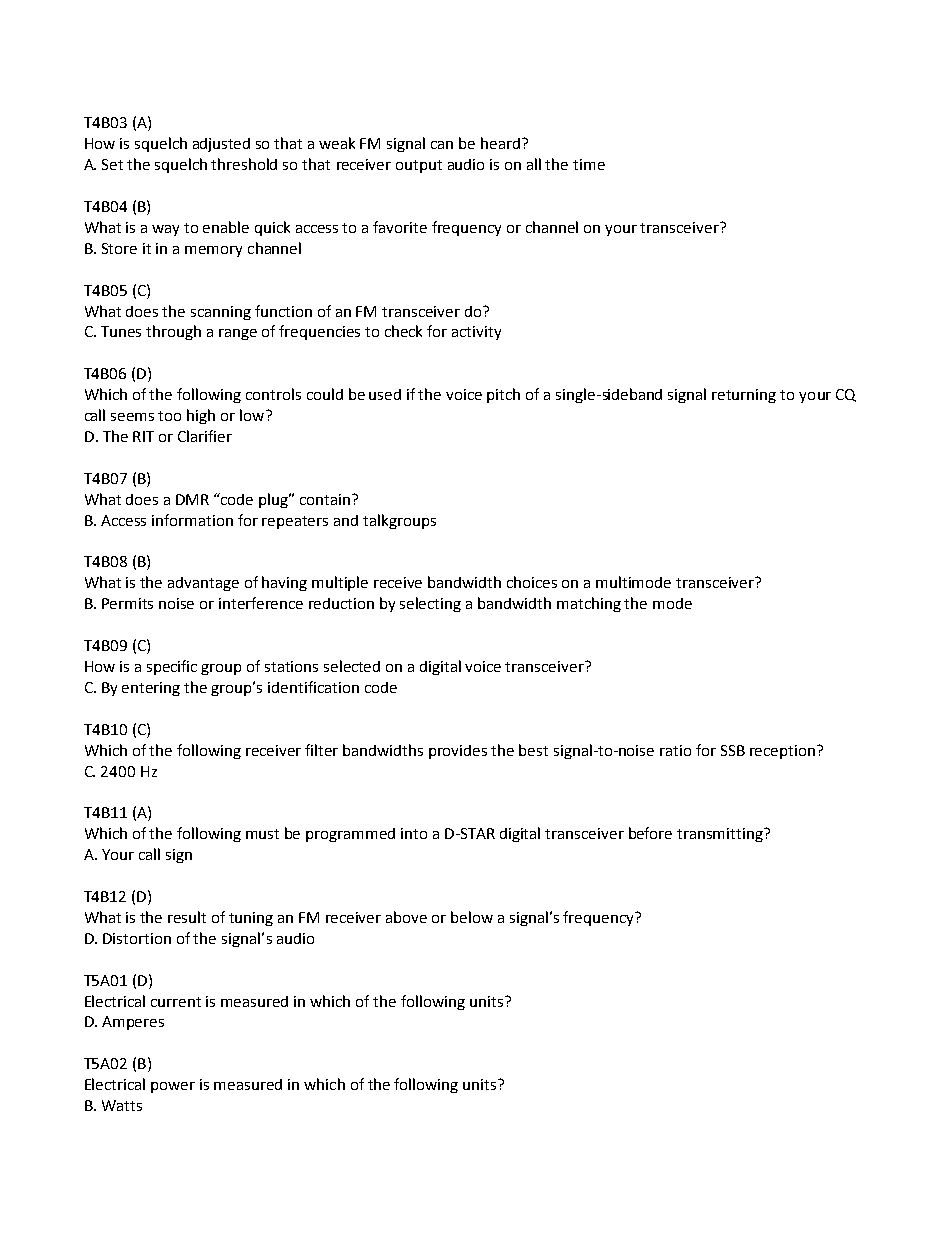 Image resolution: width=952 pixels, height=1233 pixels. What do you see at coordinates (472, 917) in the screenshot?
I see `below` at bounding box center [472, 917].
